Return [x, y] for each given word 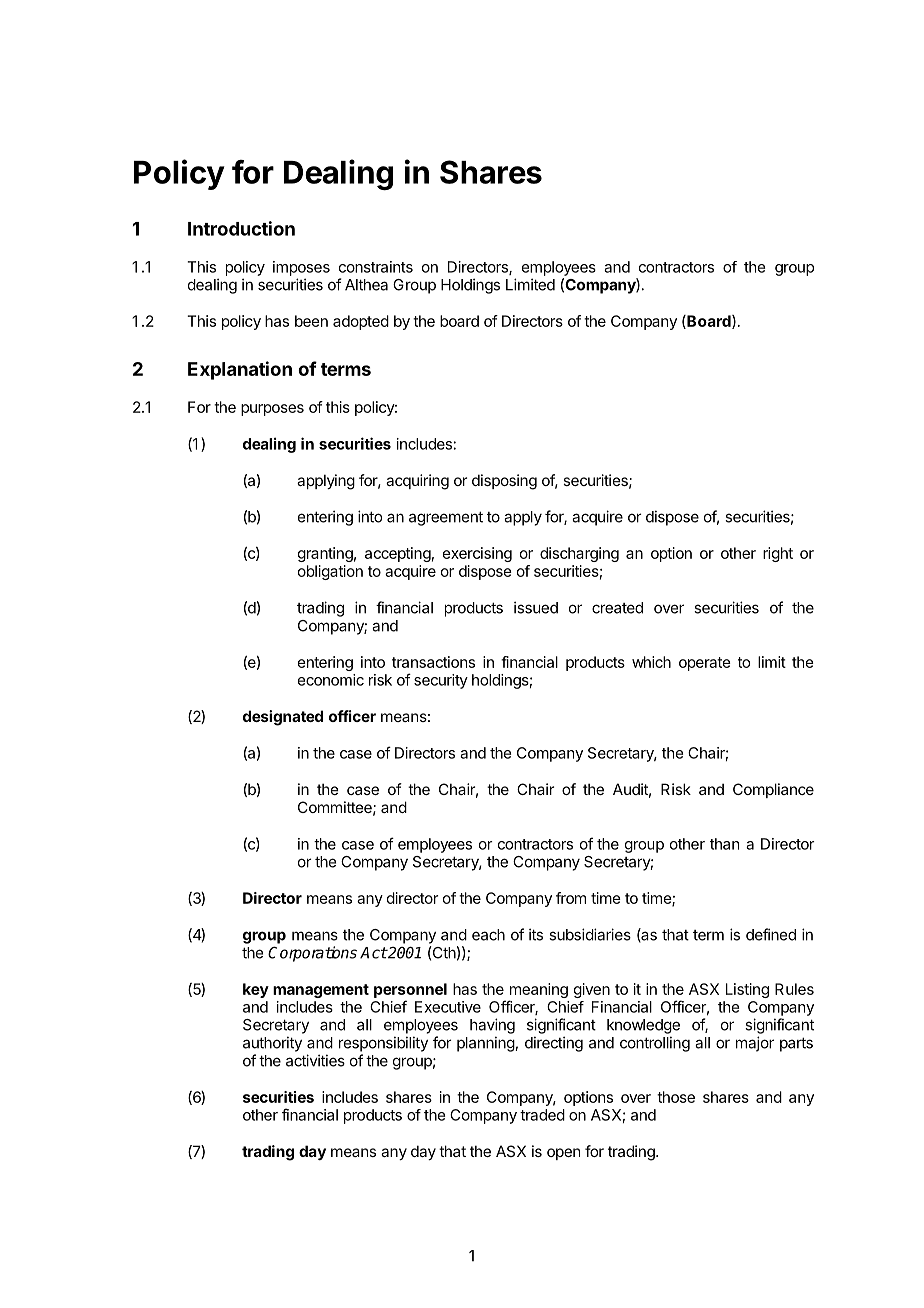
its [536, 934]
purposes [272, 410]
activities [315, 1060]
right [778, 554]
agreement [446, 518]
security [441, 681]
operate [705, 664]
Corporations [312, 954]
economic [331, 680]
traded [542, 1115]
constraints [376, 267]
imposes [301, 268]
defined [771, 934]
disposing [504, 482]
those [676, 1097]
